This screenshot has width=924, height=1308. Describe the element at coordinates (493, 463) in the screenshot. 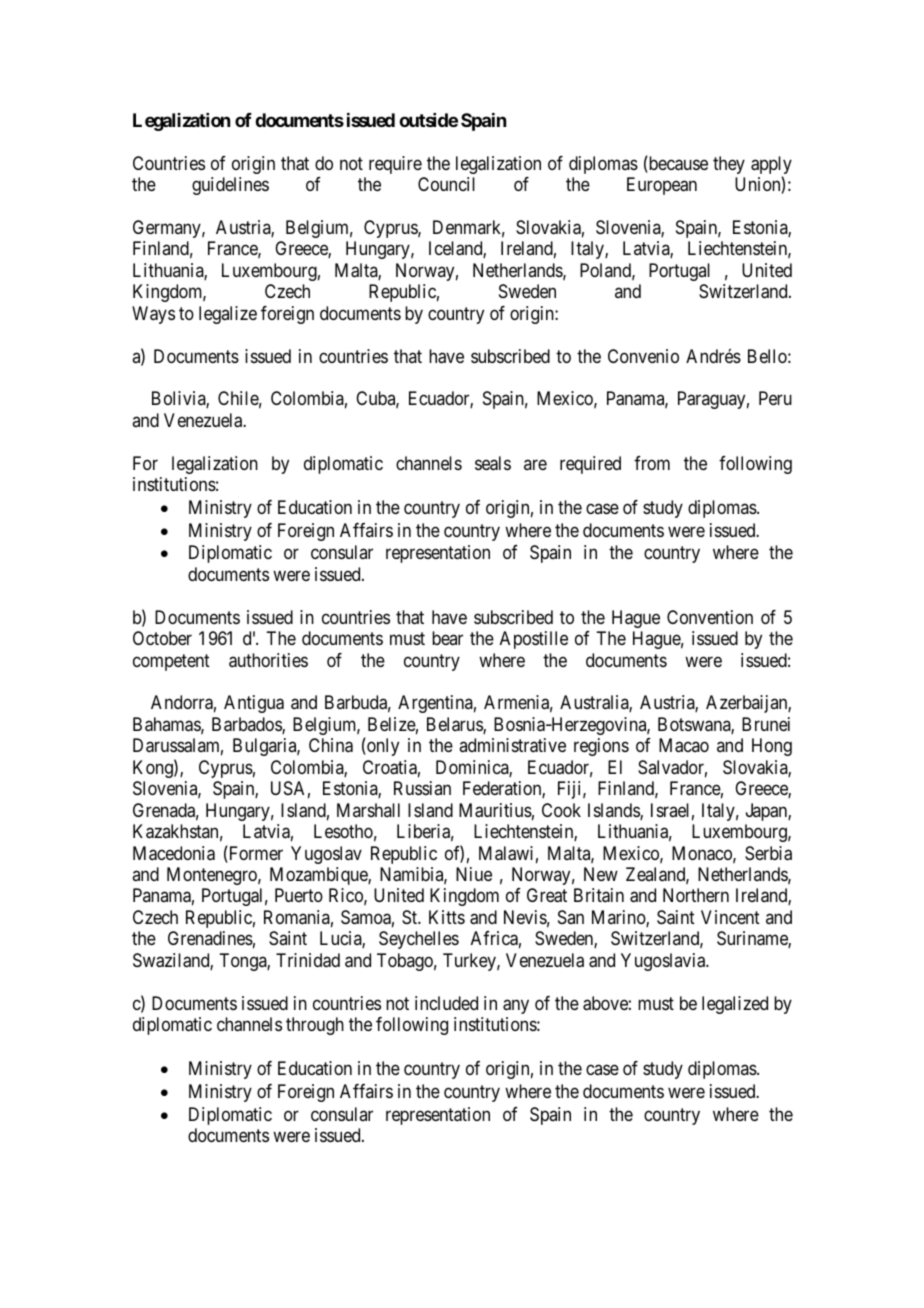

I see `seals` at that location.
